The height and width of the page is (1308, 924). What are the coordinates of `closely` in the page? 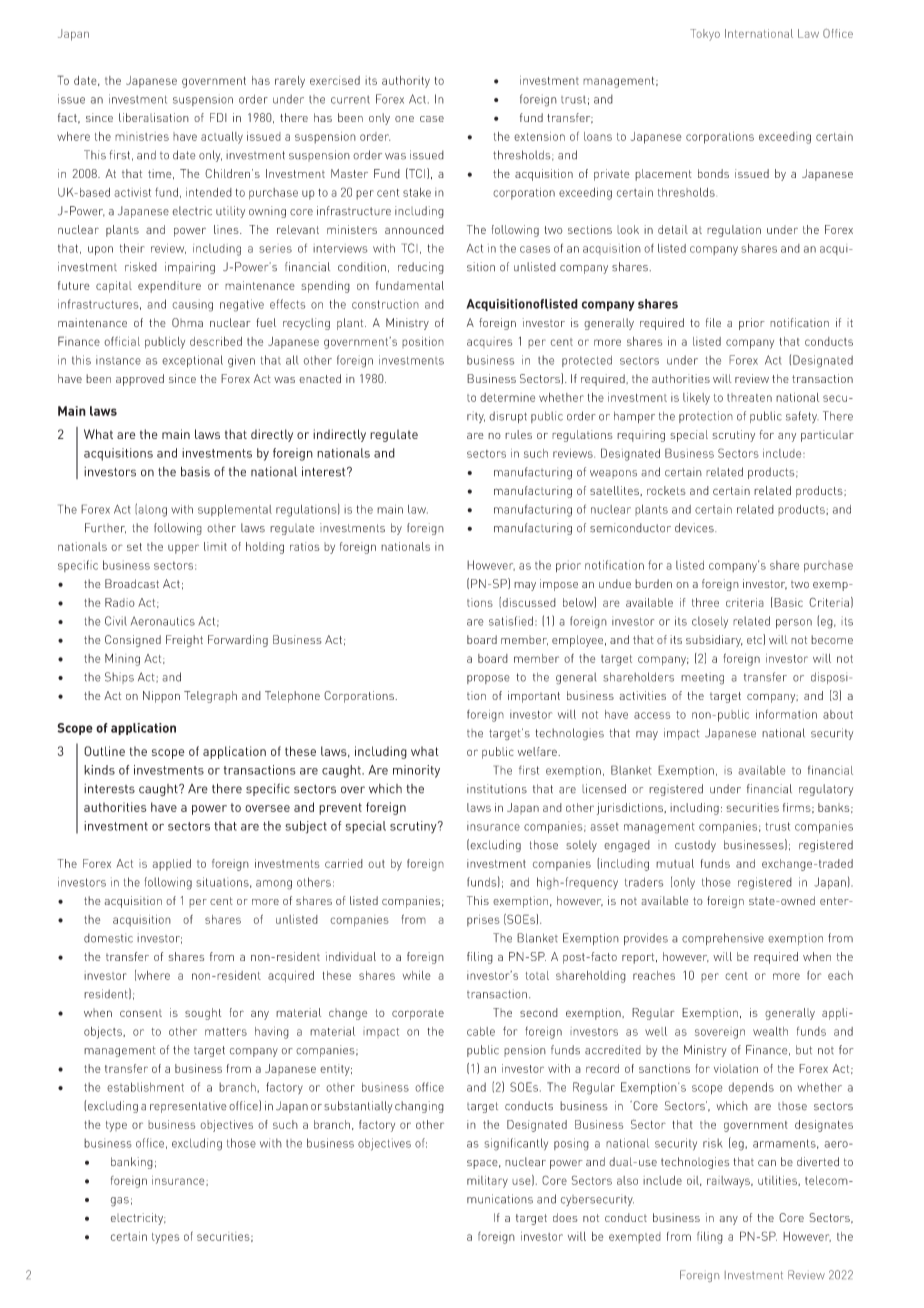 It's located at (710, 622).
